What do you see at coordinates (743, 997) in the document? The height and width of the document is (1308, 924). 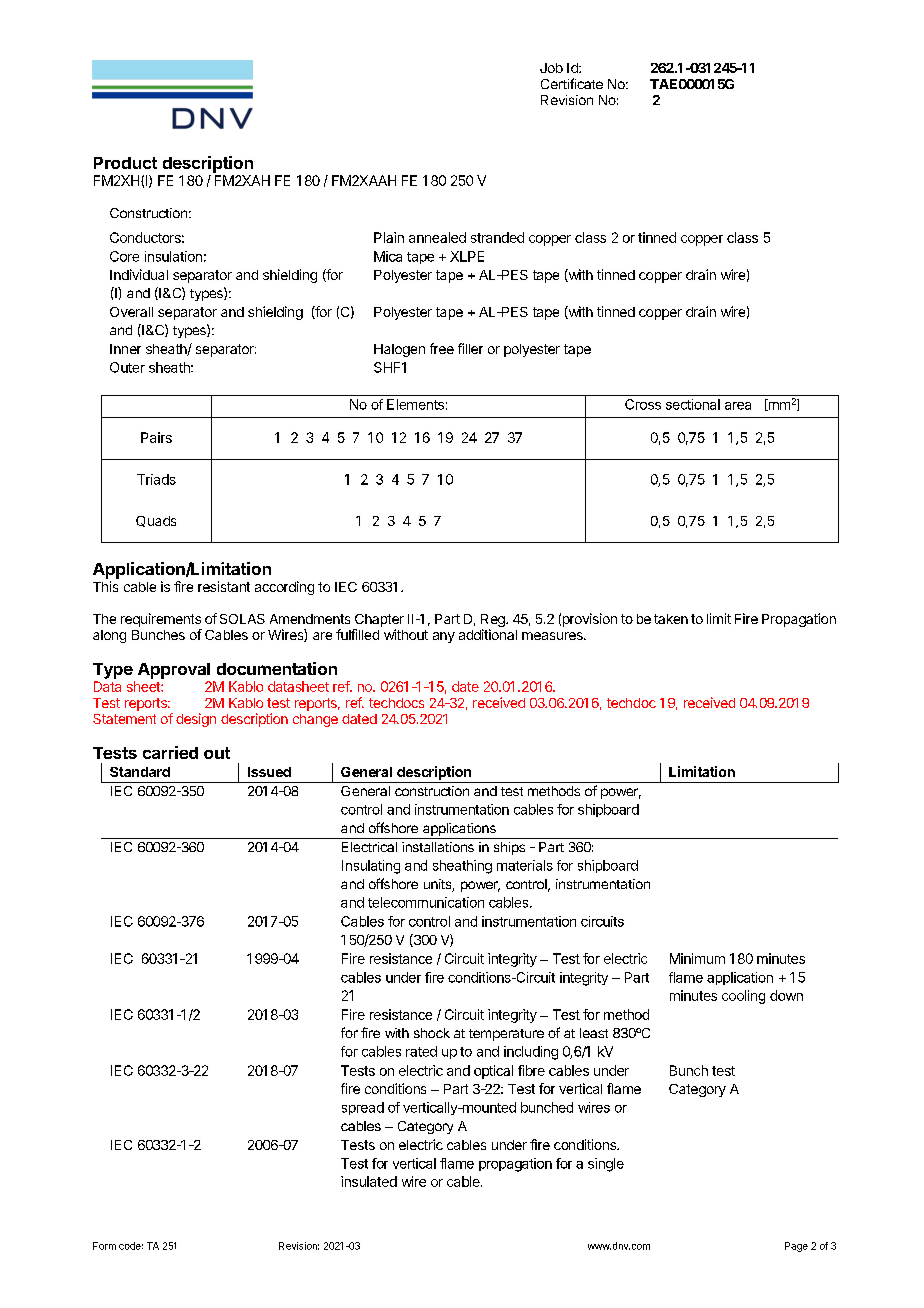 I see `cooling` at bounding box center [743, 997].
